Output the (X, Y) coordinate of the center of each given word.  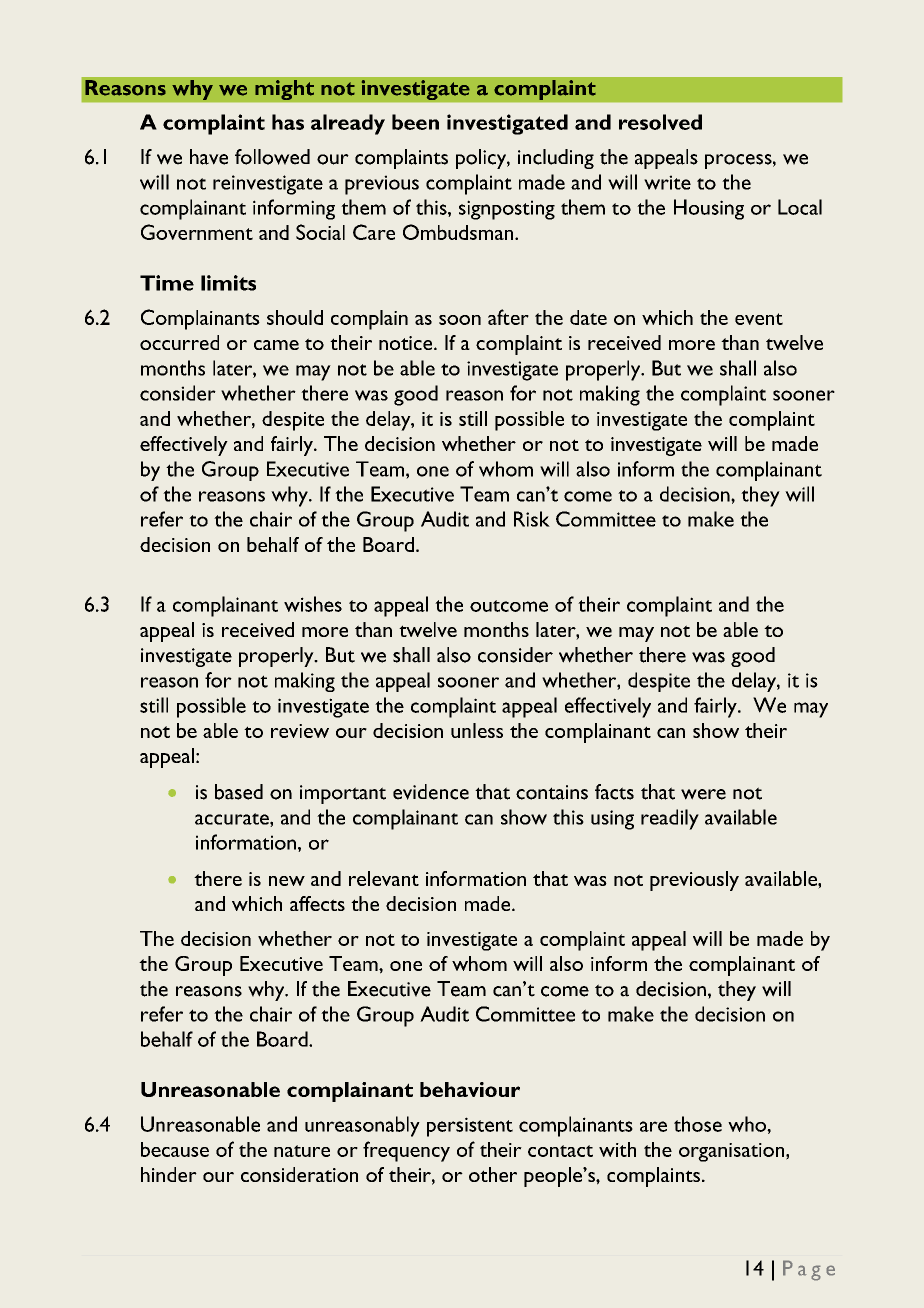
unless (477, 730)
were (703, 794)
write (667, 182)
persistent (470, 1127)
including (556, 159)
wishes (313, 604)
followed (272, 157)
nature (302, 1151)
